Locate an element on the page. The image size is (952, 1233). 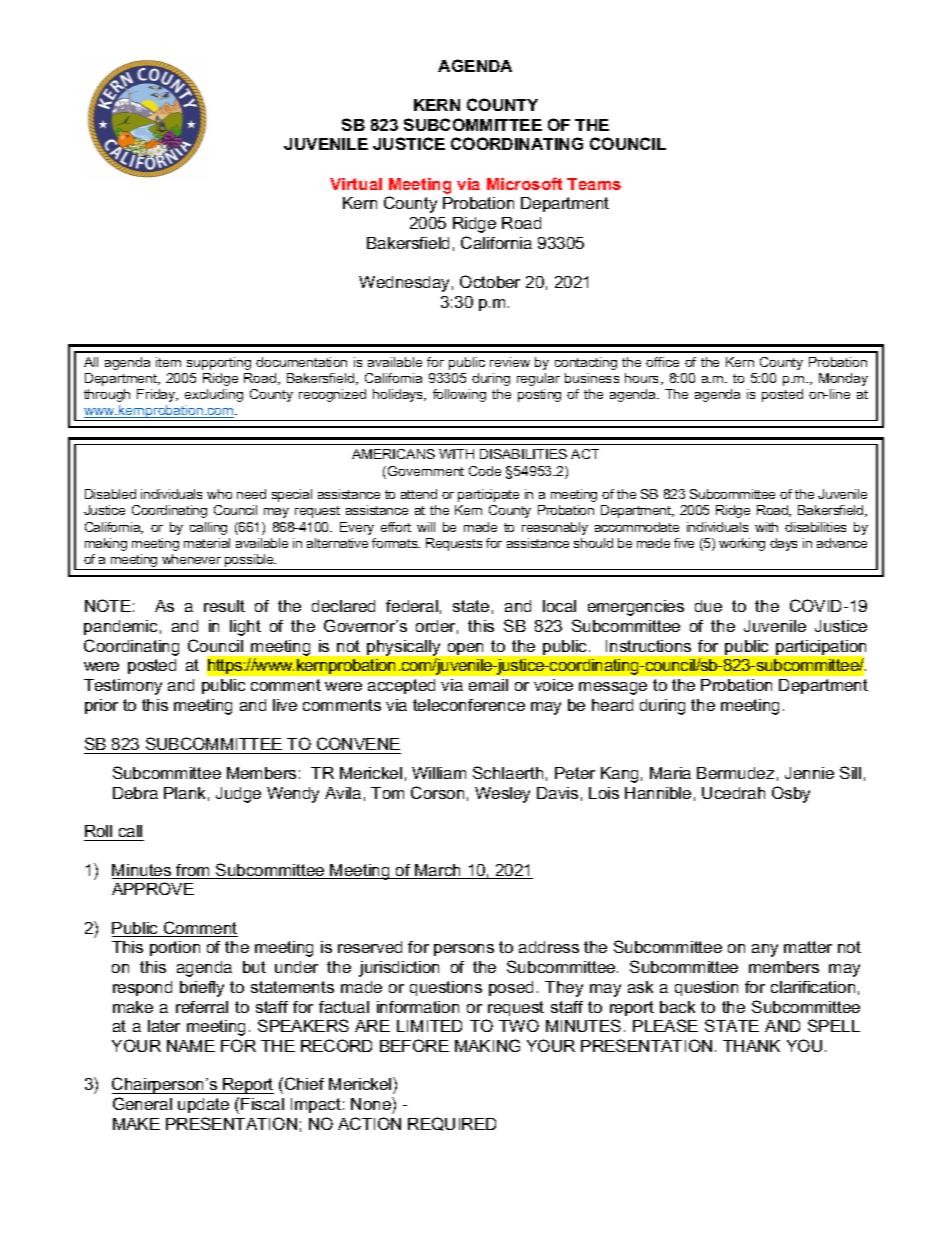
THANK is located at coordinates (751, 1046).
